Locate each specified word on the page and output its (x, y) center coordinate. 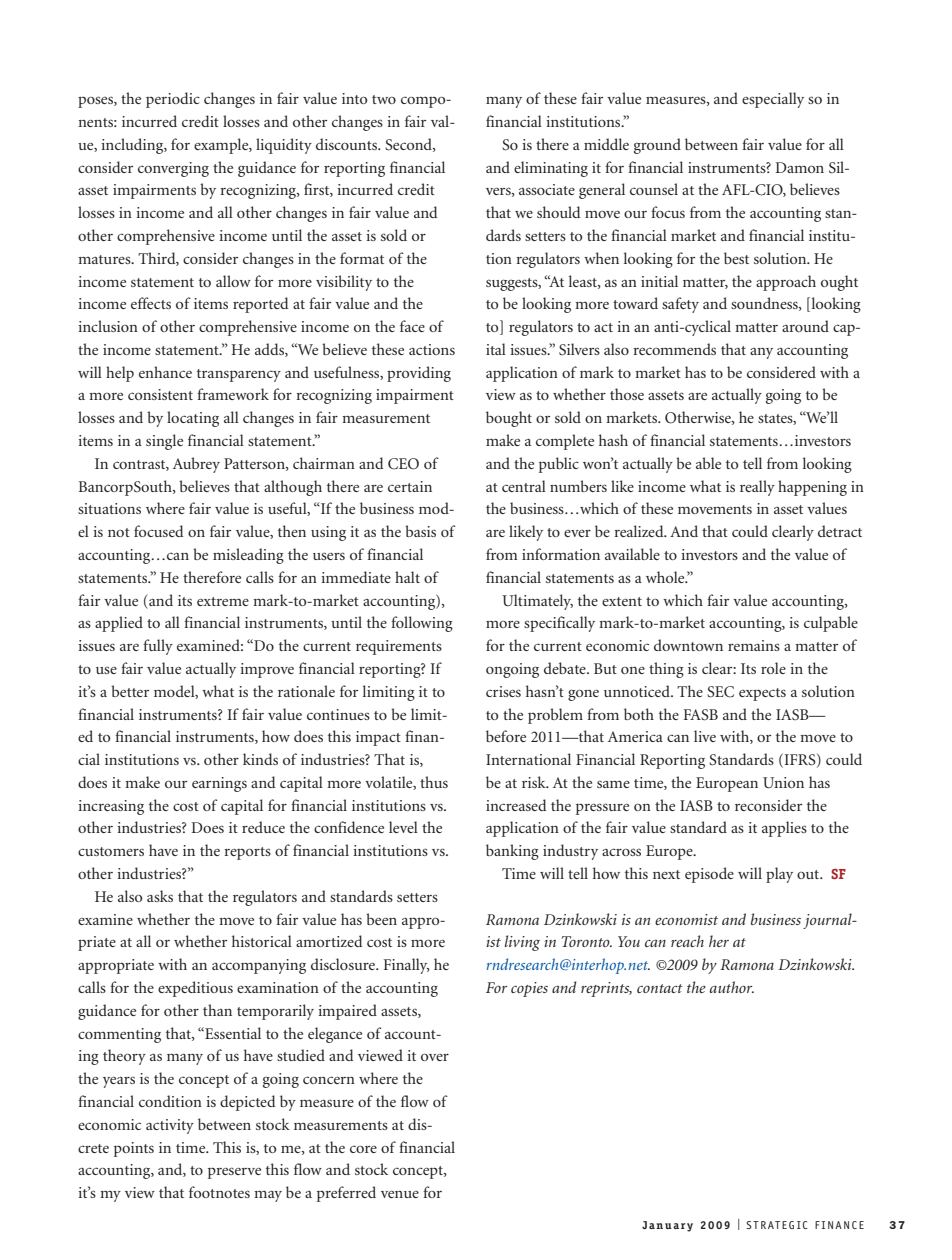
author (732, 987)
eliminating (551, 169)
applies (784, 829)
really (757, 488)
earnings (219, 784)
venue (400, 1194)
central (524, 486)
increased (516, 805)
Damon (799, 167)
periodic (173, 100)
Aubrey (196, 465)
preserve (234, 1173)
